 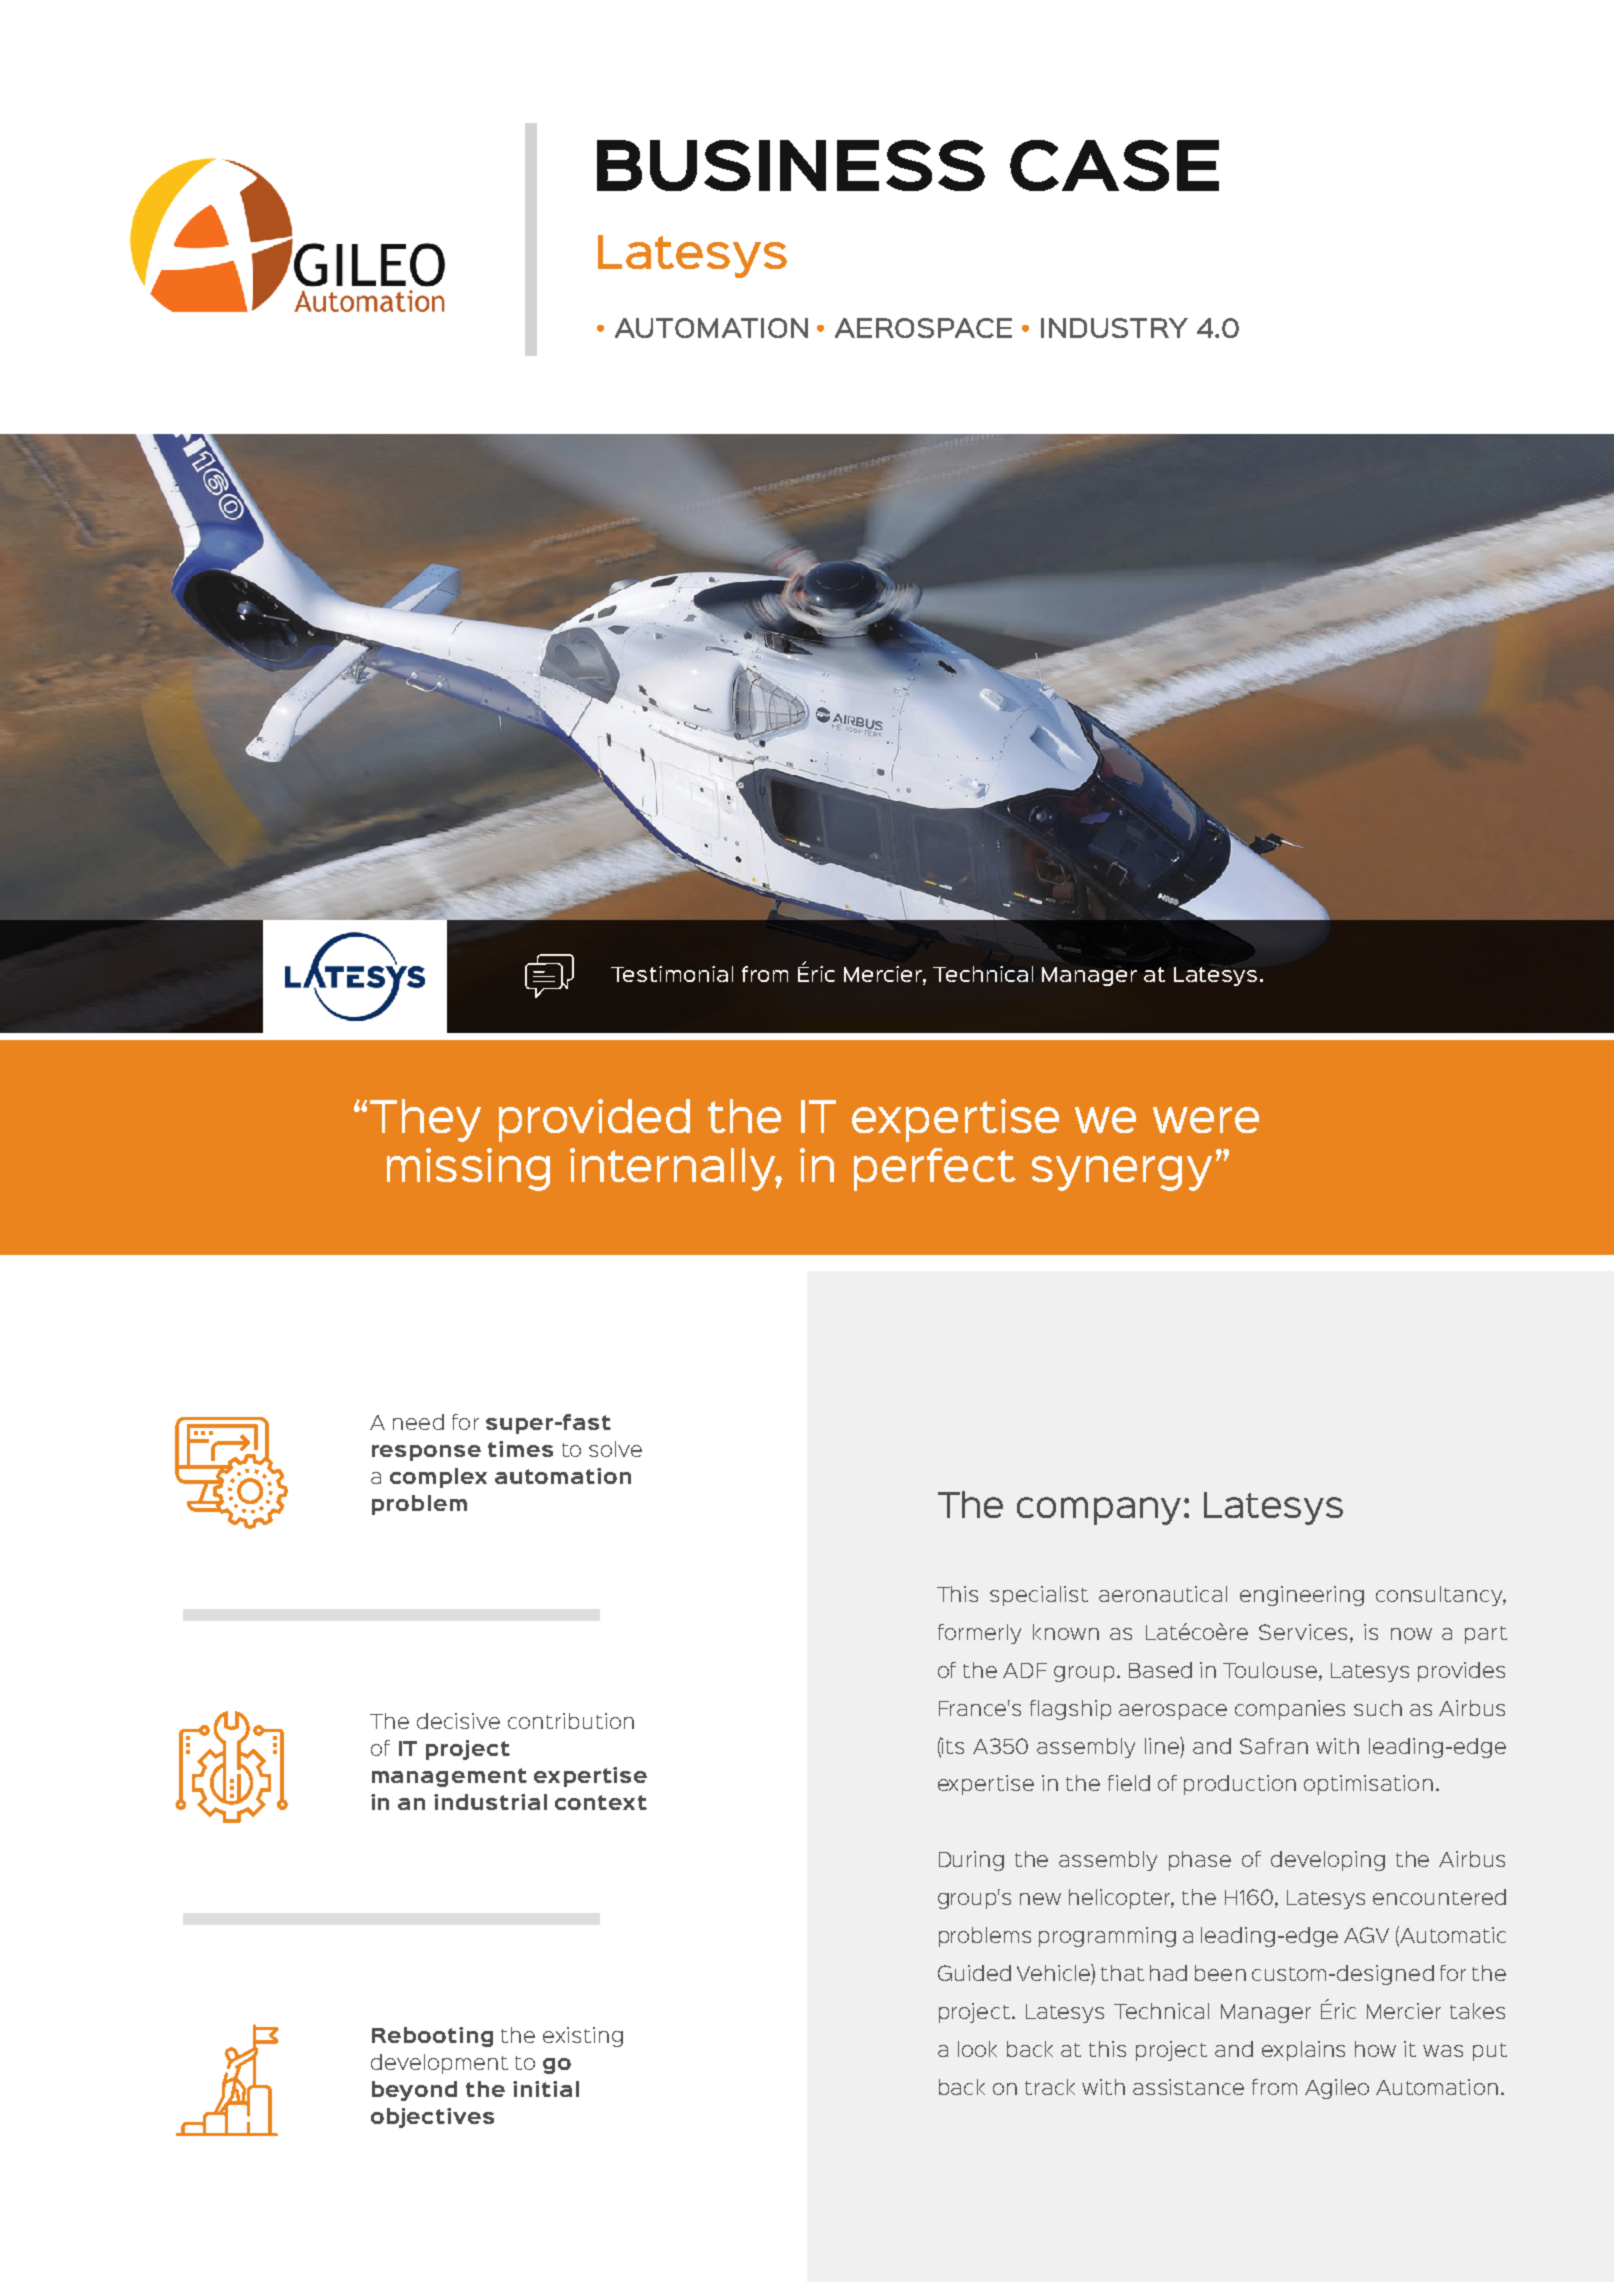 What do you see at coordinates (935, 1169) in the screenshot?
I see `perfect` at bounding box center [935, 1169].
